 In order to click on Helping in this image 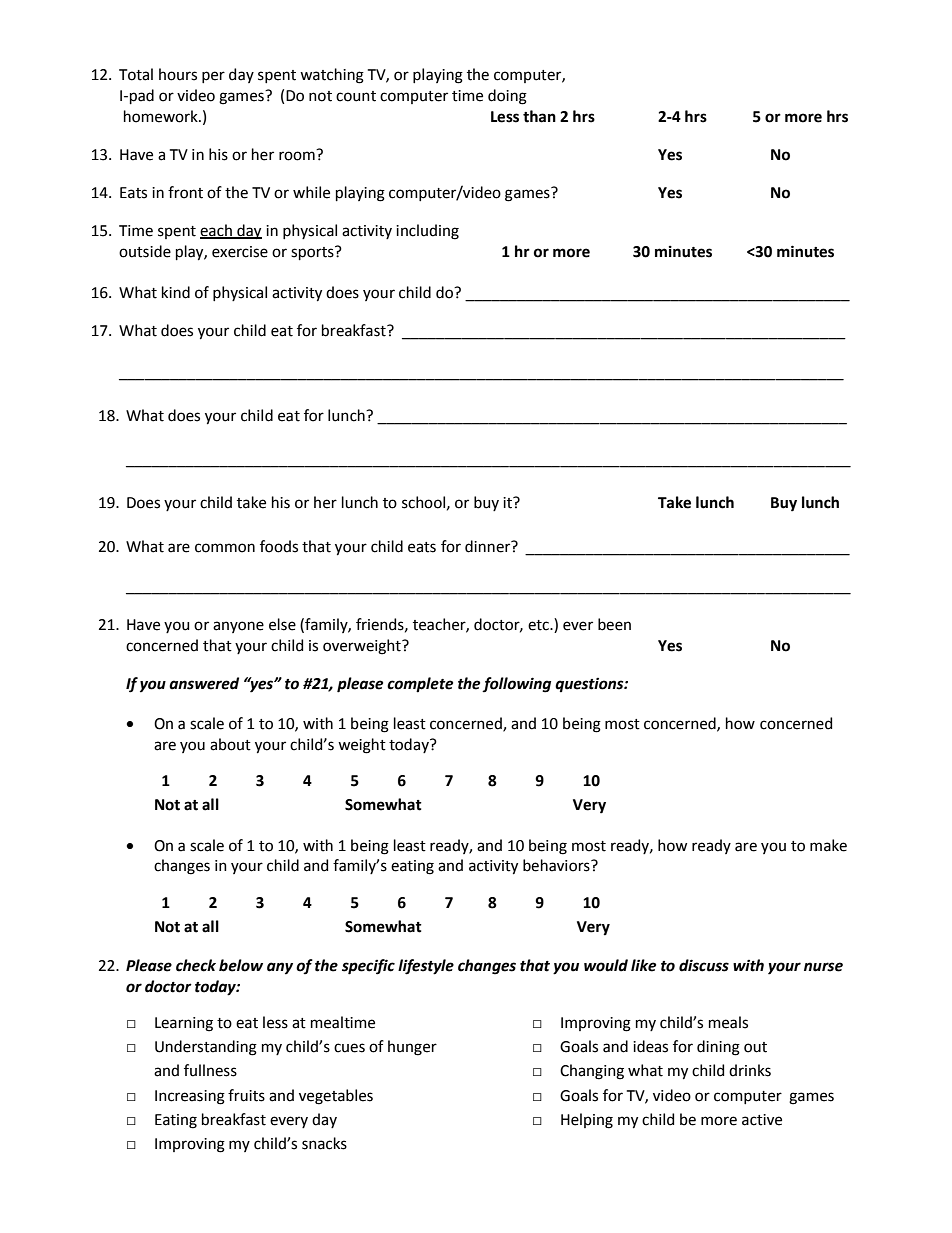, I will do `click(587, 1121)`.
